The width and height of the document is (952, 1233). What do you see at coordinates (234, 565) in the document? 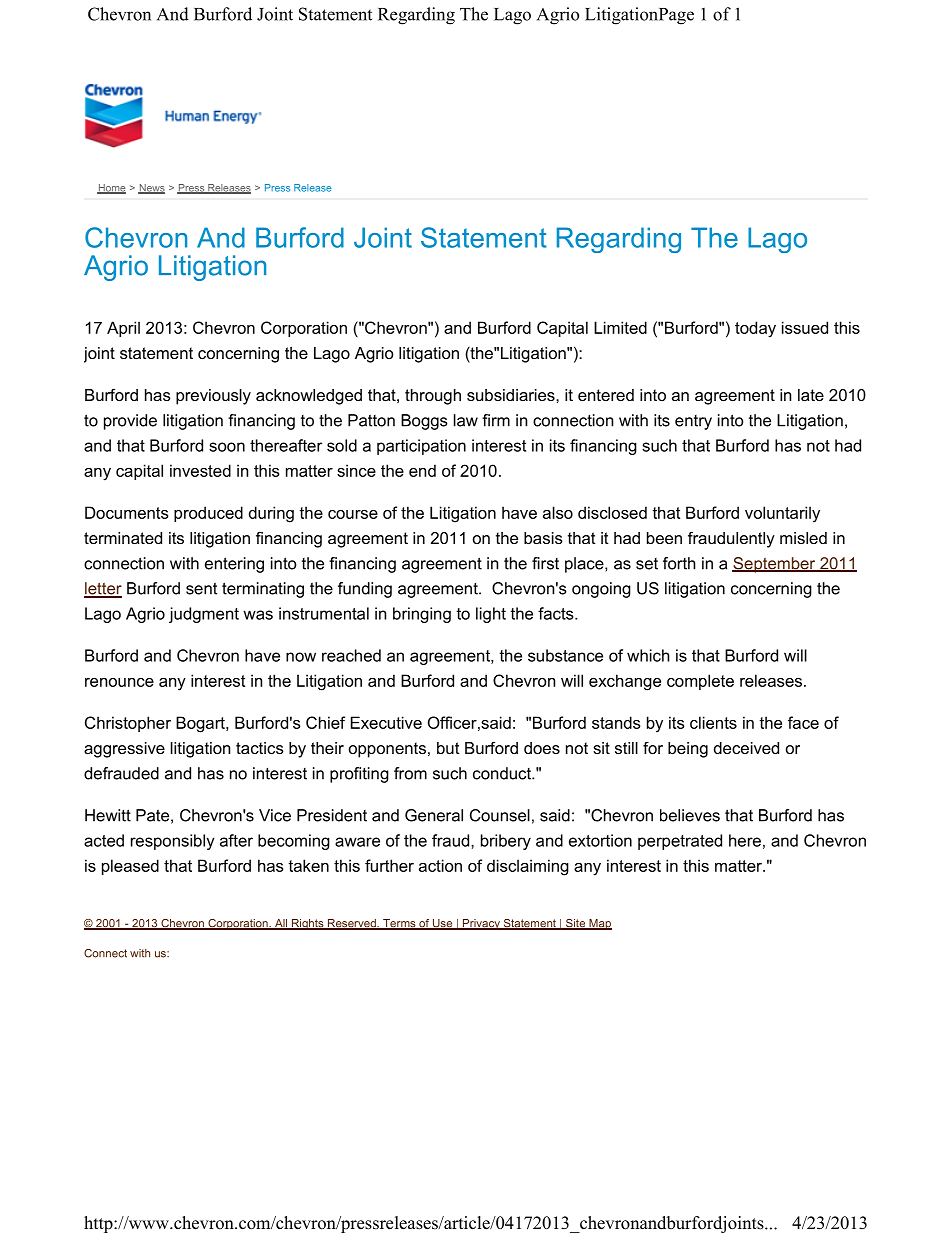
I see `entering` at bounding box center [234, 565].
